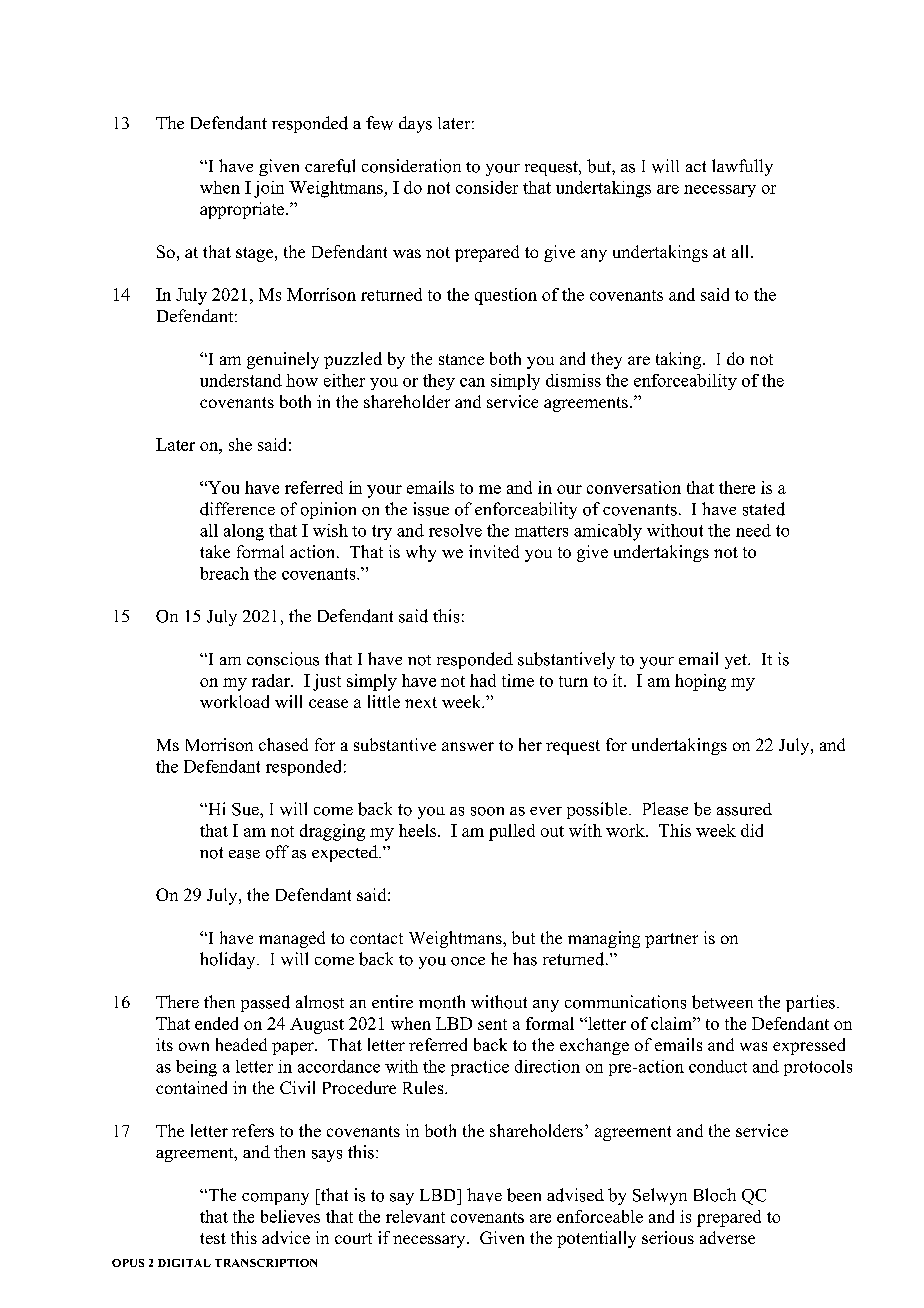 The height and width of the page is (1308, 924). What do you see at coordinates (224, 573) in the page?
I see `breach` at bounding box center [224, 573].
